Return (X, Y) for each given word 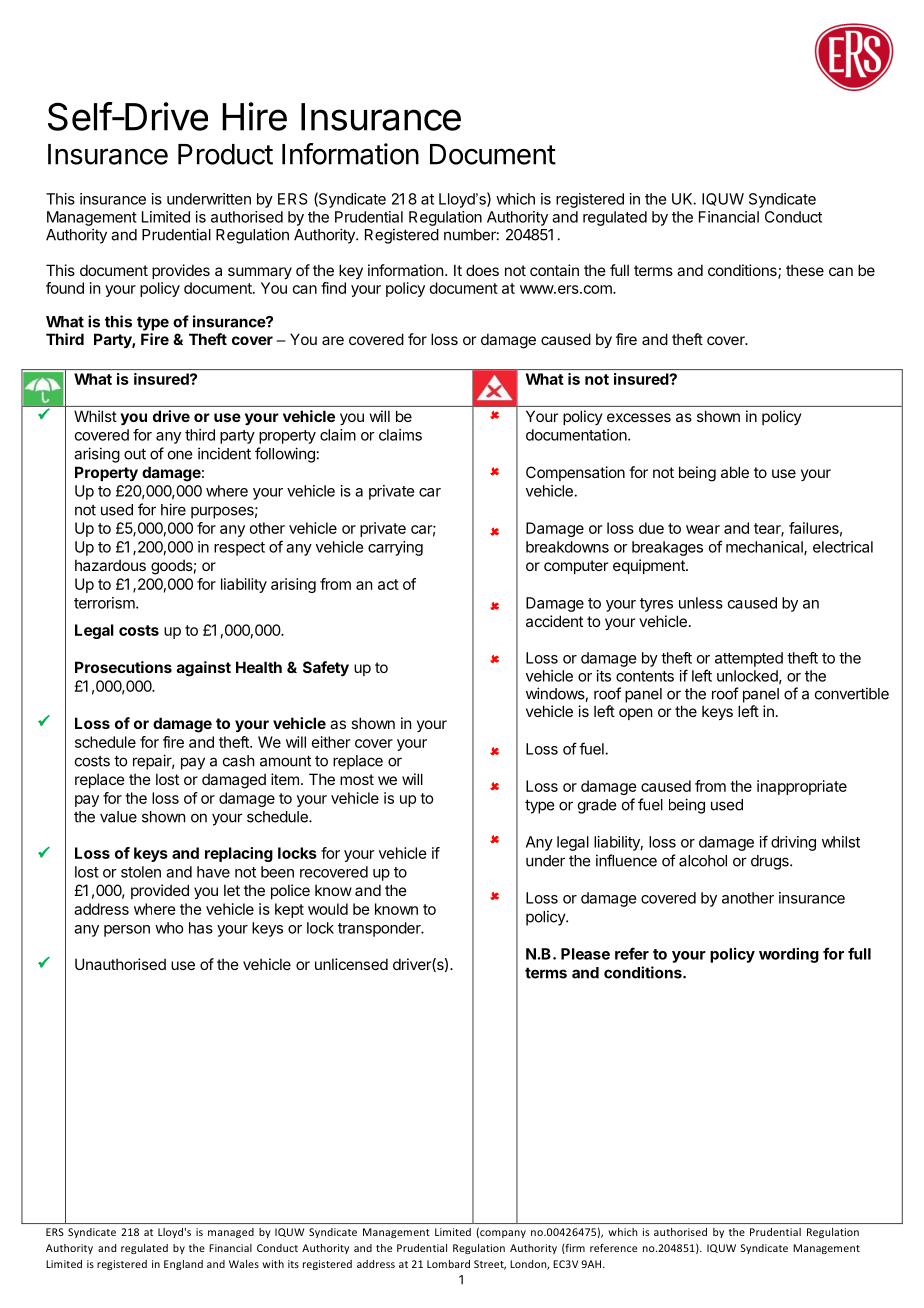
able (735, 472)
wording (789, 955)
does (482, 270)
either (331, 742)
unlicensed (351, 964)
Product (225, 154)
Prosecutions (123, 667)
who (169, 928)
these (805, 270)
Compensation (575, 473)
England (183, 1265)
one (180, 455)
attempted (749, 659)
